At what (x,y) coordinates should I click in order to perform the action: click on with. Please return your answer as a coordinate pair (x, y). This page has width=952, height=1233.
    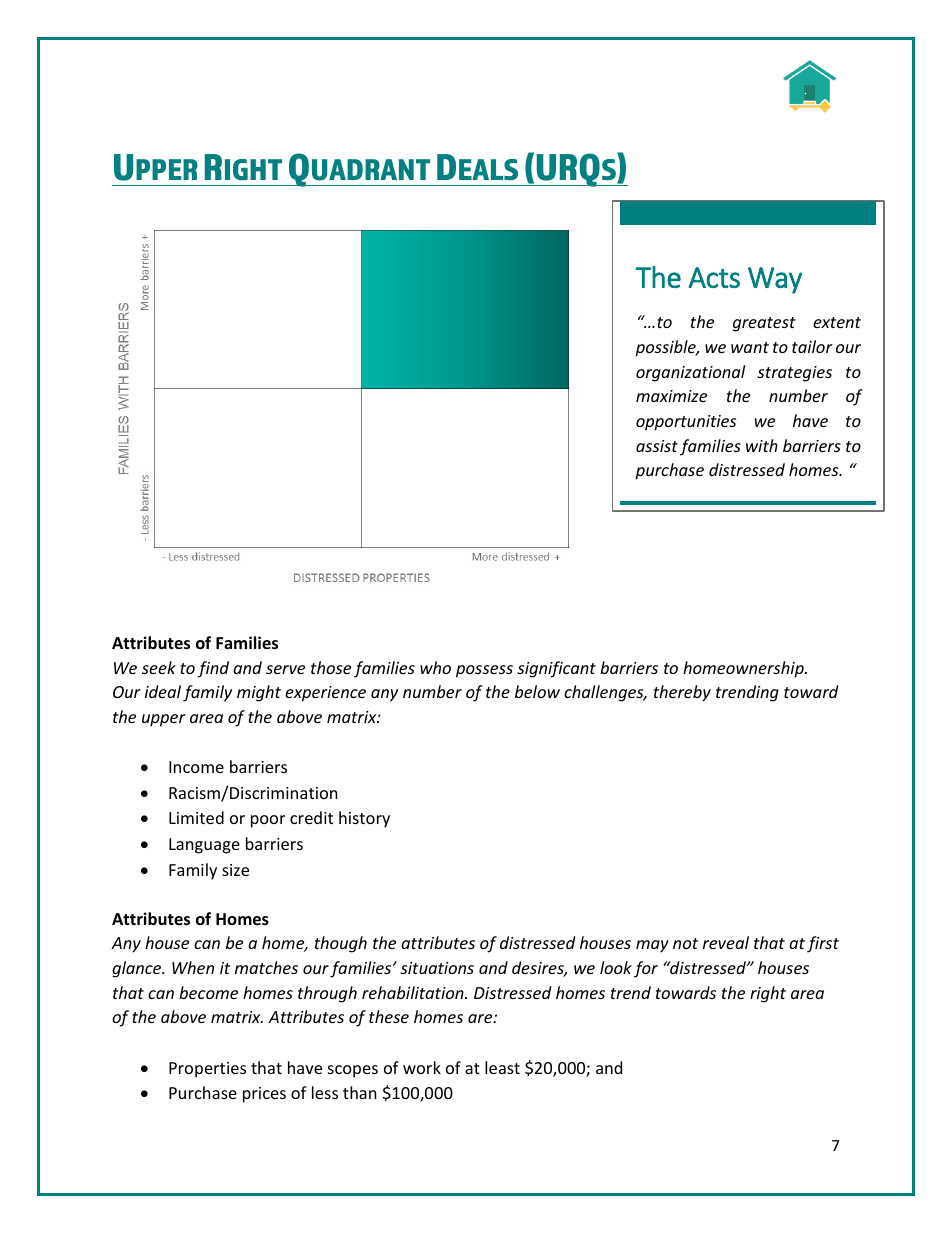
    Looking at the image, I should click on (762, 445).
